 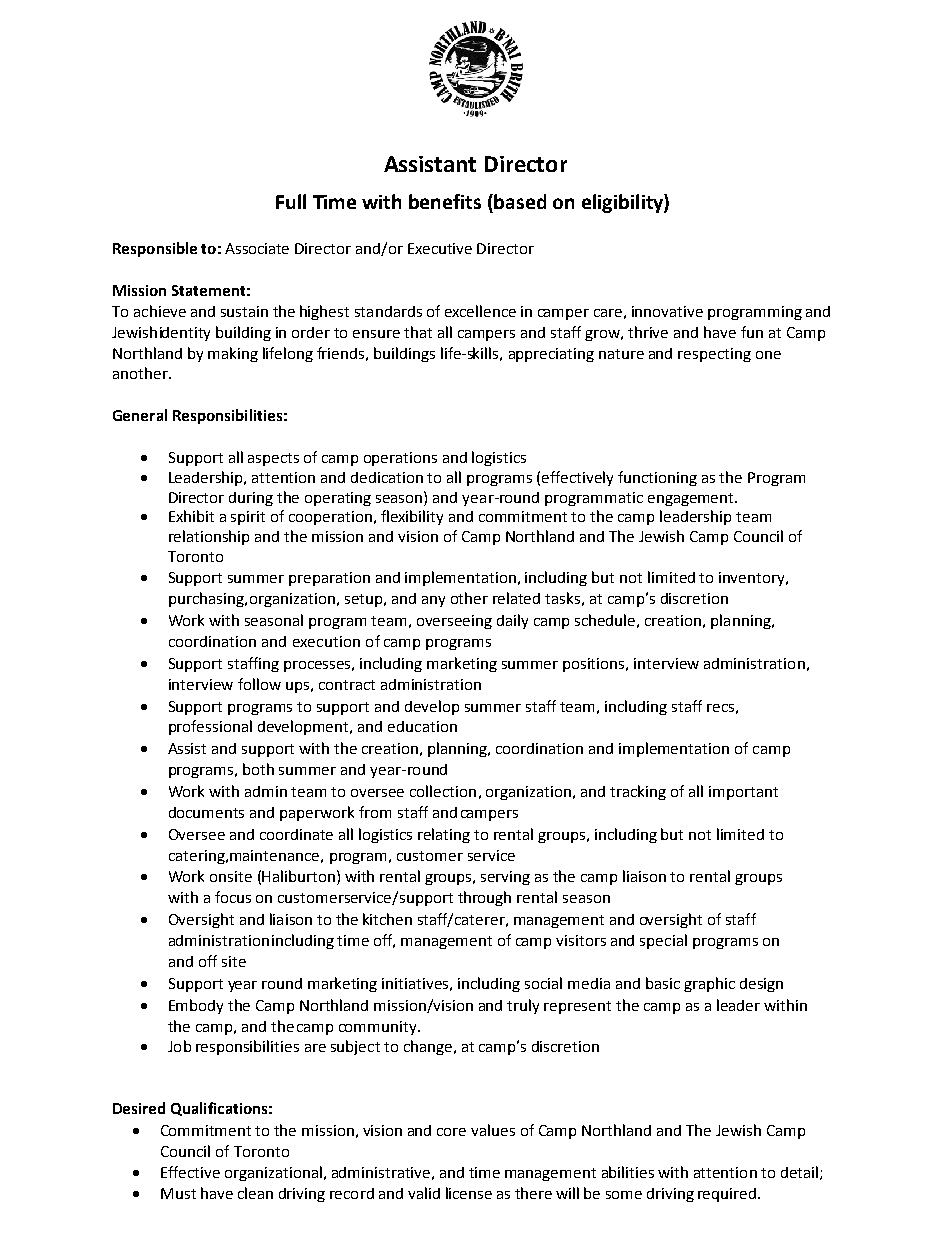 I want to click on special, so click(x=663, y=941).
